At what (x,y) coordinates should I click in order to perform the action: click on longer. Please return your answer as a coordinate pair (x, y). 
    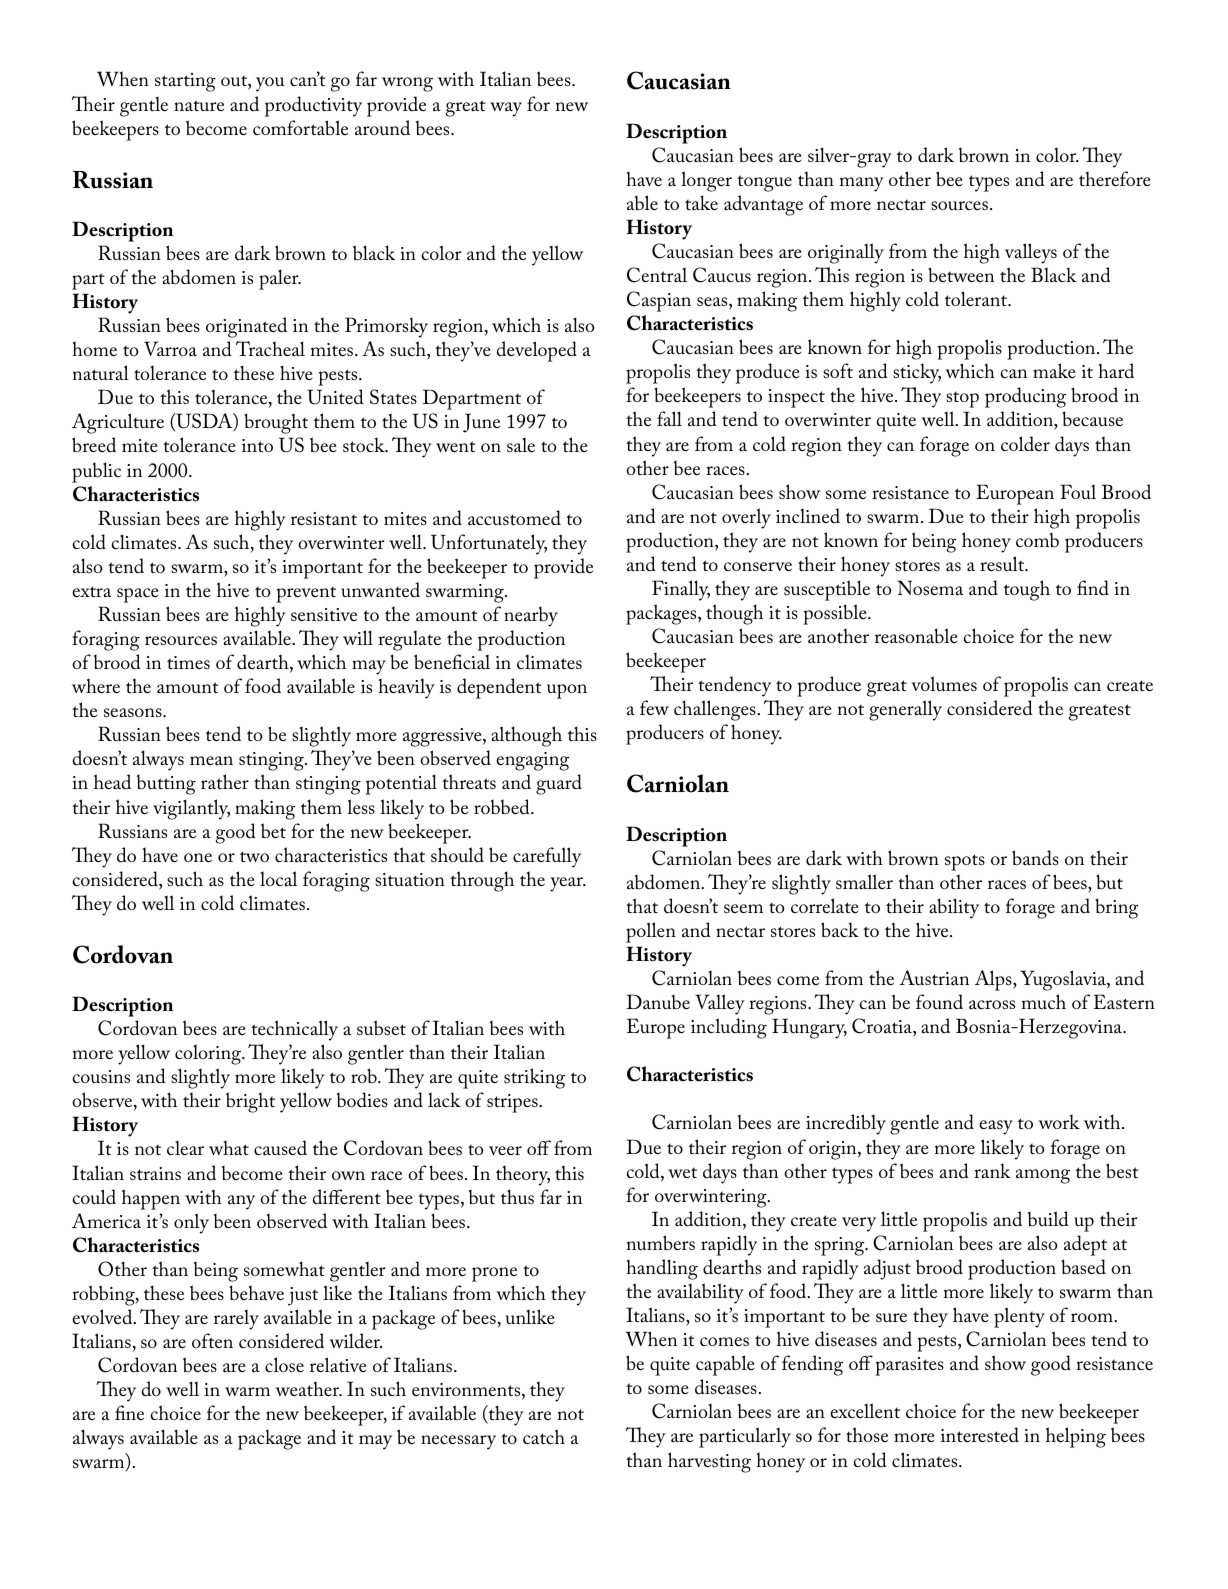
    Looking at the image, I should click on (706, 181).
